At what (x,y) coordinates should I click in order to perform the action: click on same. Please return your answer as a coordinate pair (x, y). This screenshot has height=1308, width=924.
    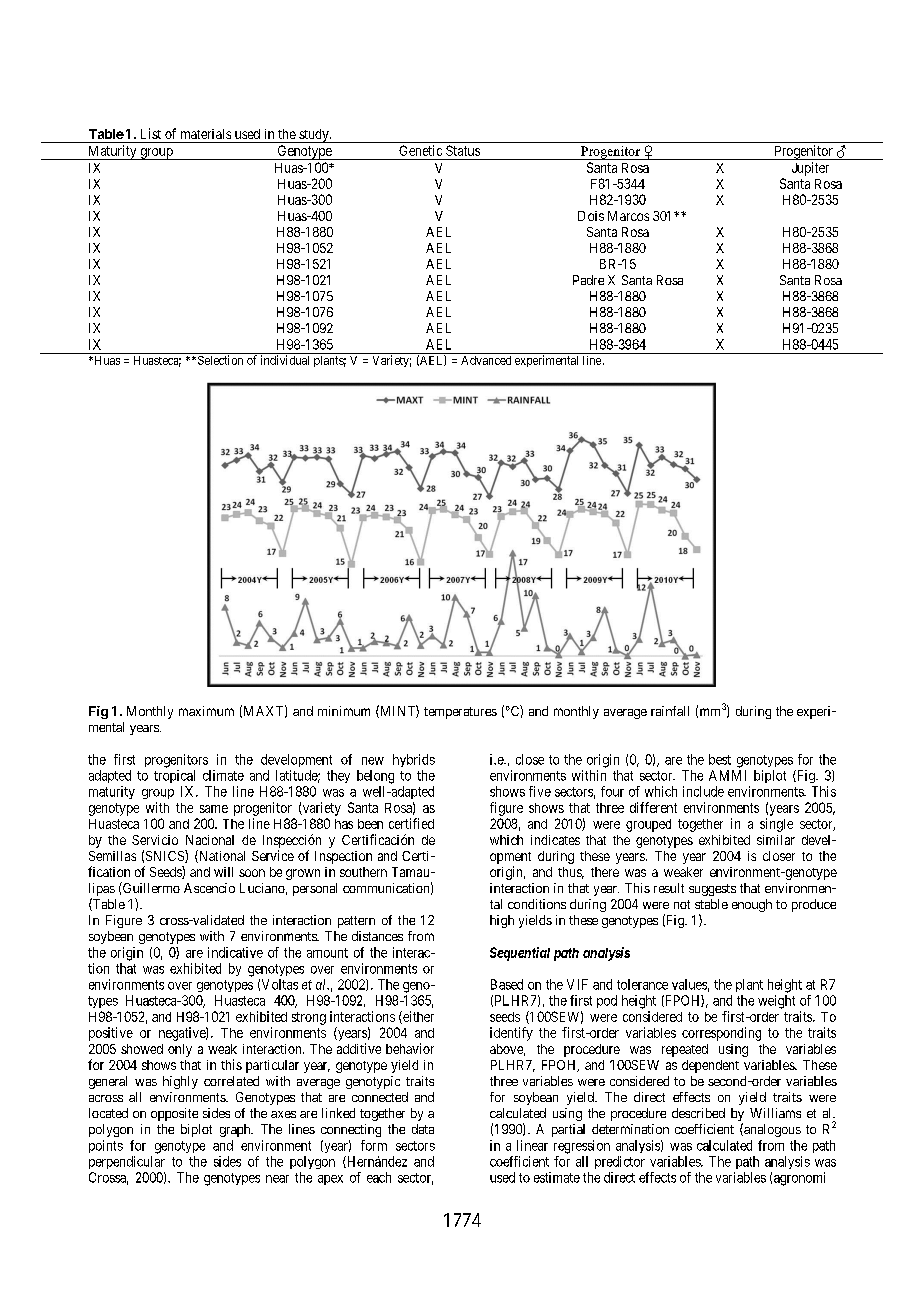
    Looking at the image, I should click on (214, 809).
